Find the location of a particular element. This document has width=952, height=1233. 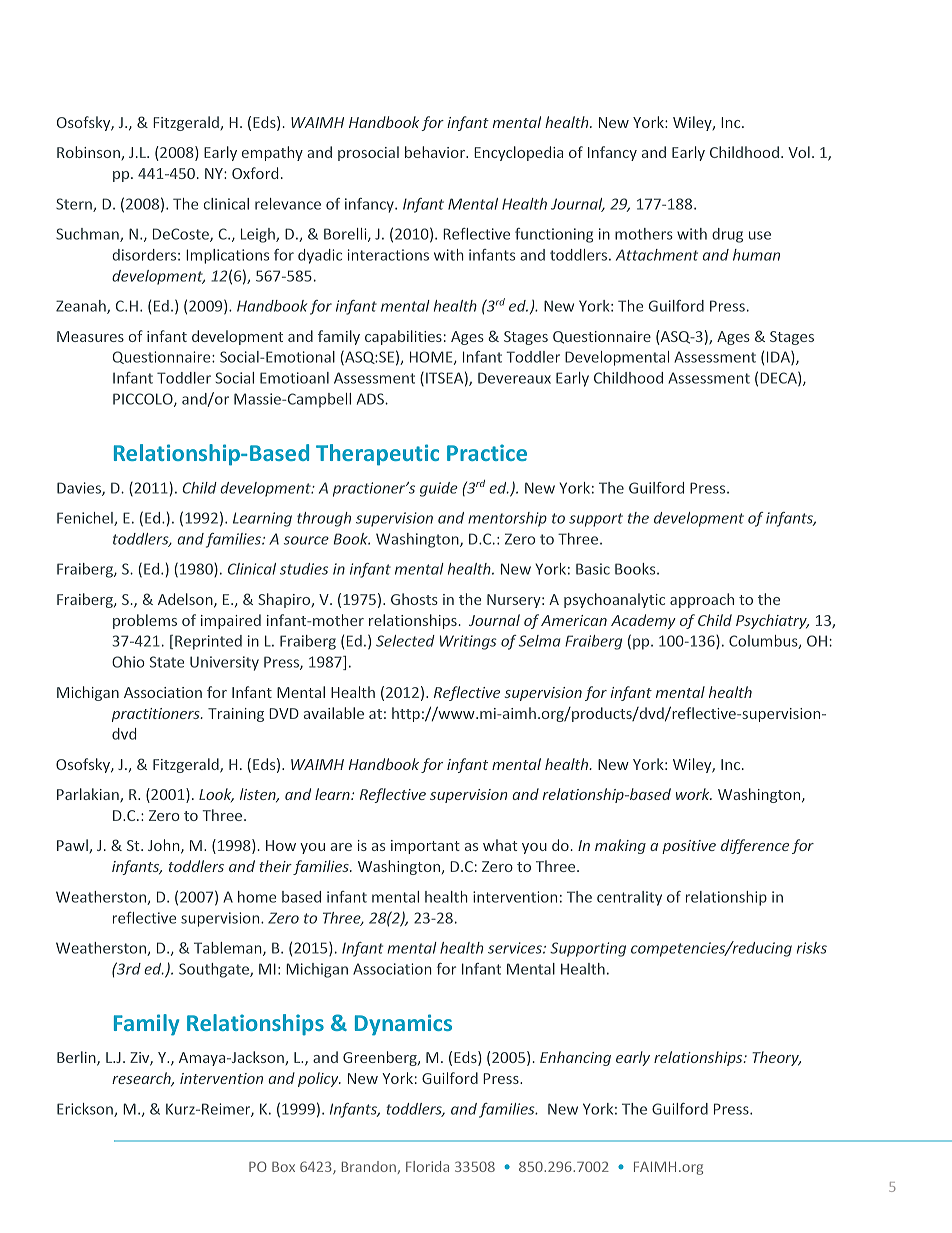

difference is located at coordinates (755, 846).
